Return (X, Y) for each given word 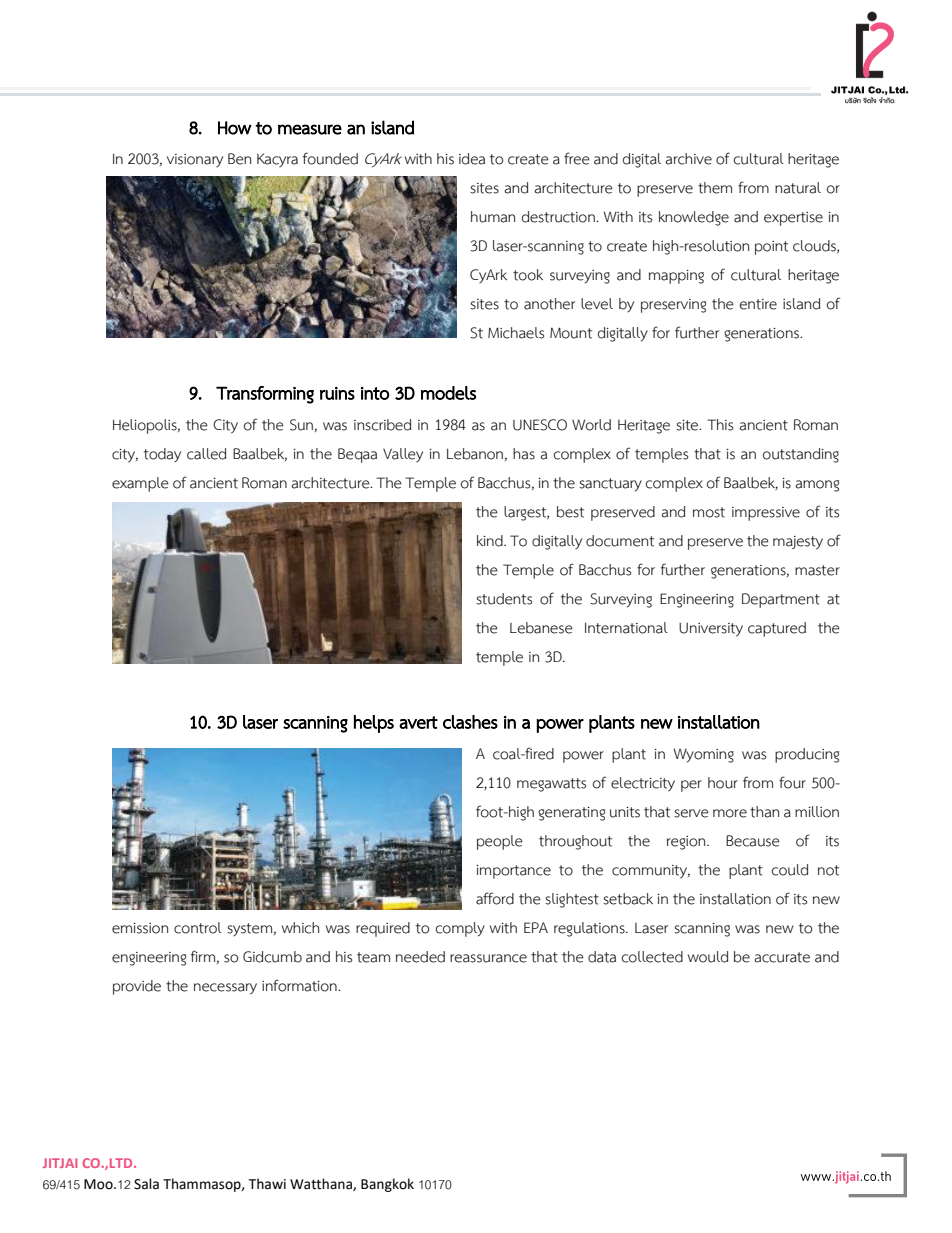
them (715, 188)
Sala (146, 1184)
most (709, 512)
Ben (239, 159)
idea (472, 159)
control (198, 928)
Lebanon (475, 454)
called (206, 454)
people (500, 842)
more (730, 813)
